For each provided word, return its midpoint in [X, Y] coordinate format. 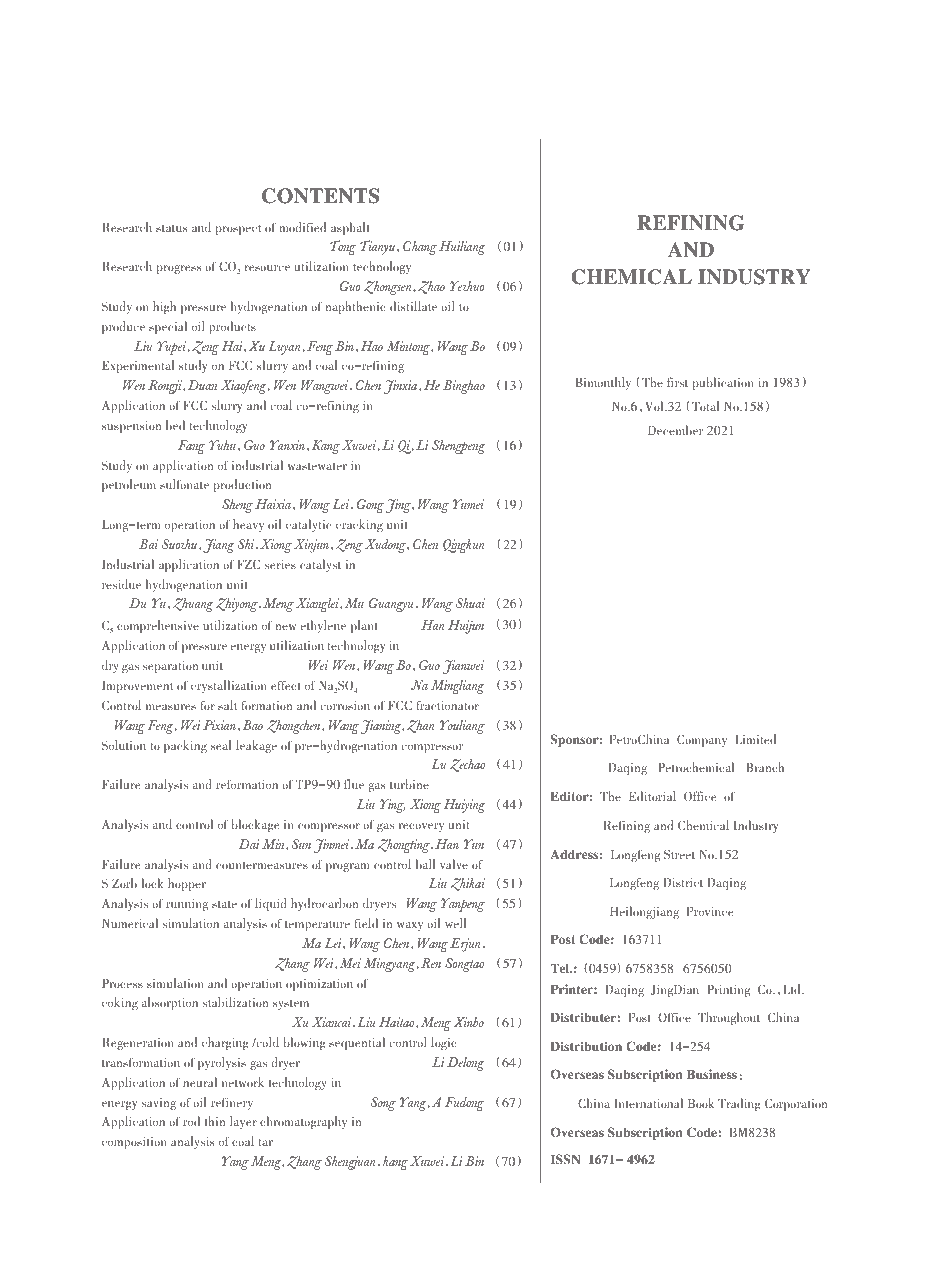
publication [723, 383]
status [171, 228]
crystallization [229, 686]
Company [702, 740]
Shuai [470, 603]
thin [215, 1121]
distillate [413, 306]
